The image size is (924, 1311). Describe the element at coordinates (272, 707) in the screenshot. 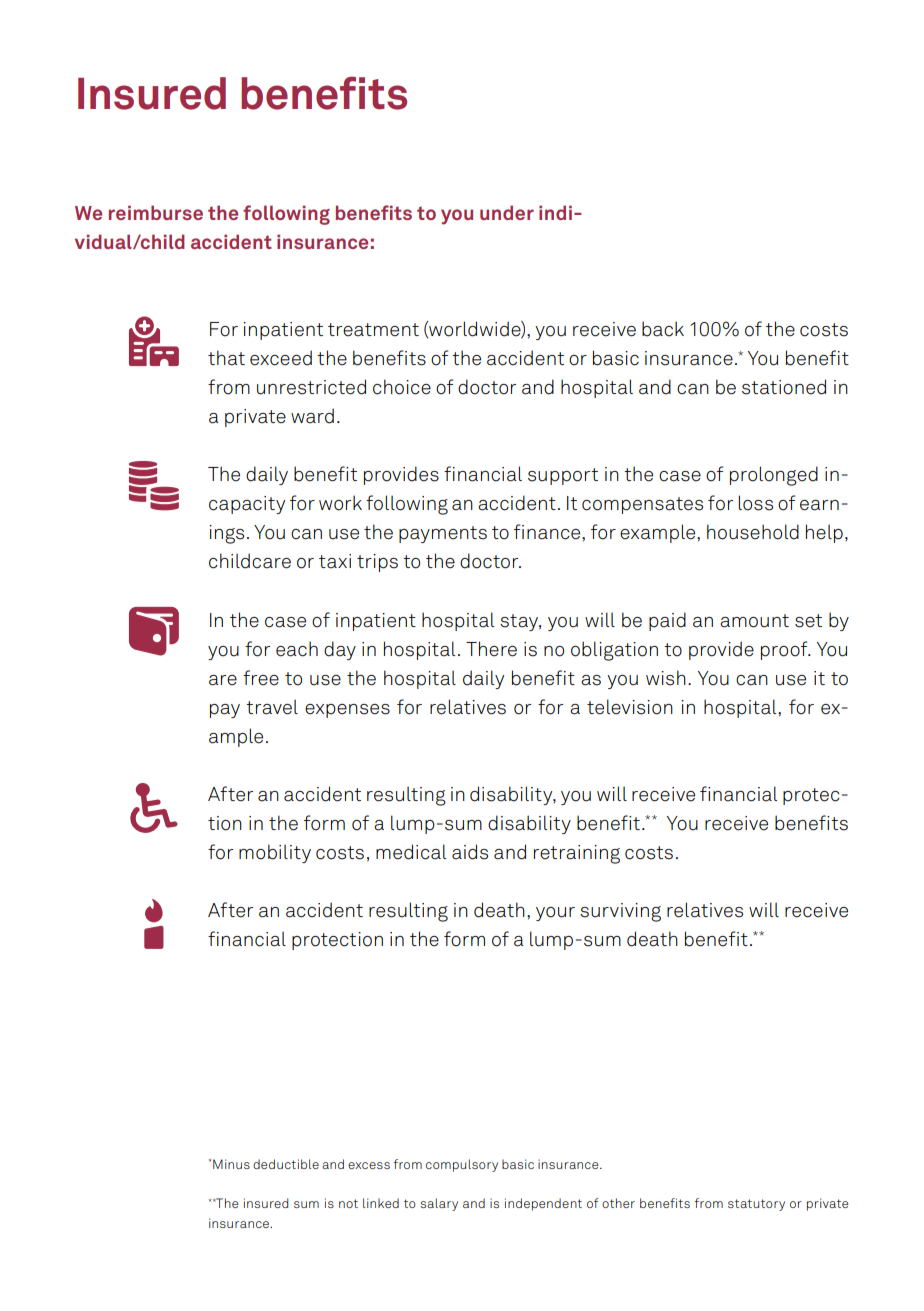

I see `travel` at that location.
